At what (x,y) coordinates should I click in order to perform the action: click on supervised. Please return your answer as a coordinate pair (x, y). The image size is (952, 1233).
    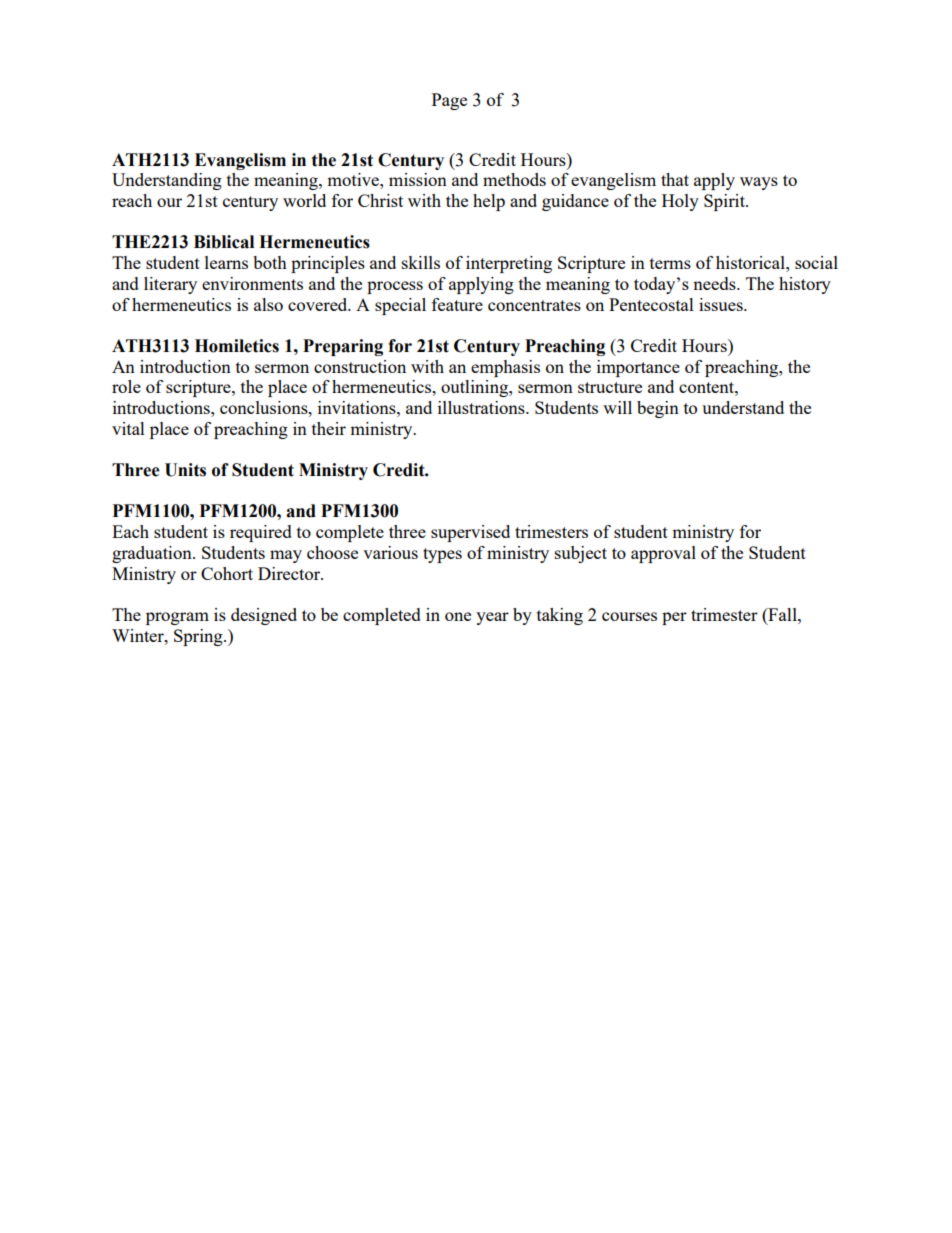
    Looking at the image, I should click on (470, 533).
